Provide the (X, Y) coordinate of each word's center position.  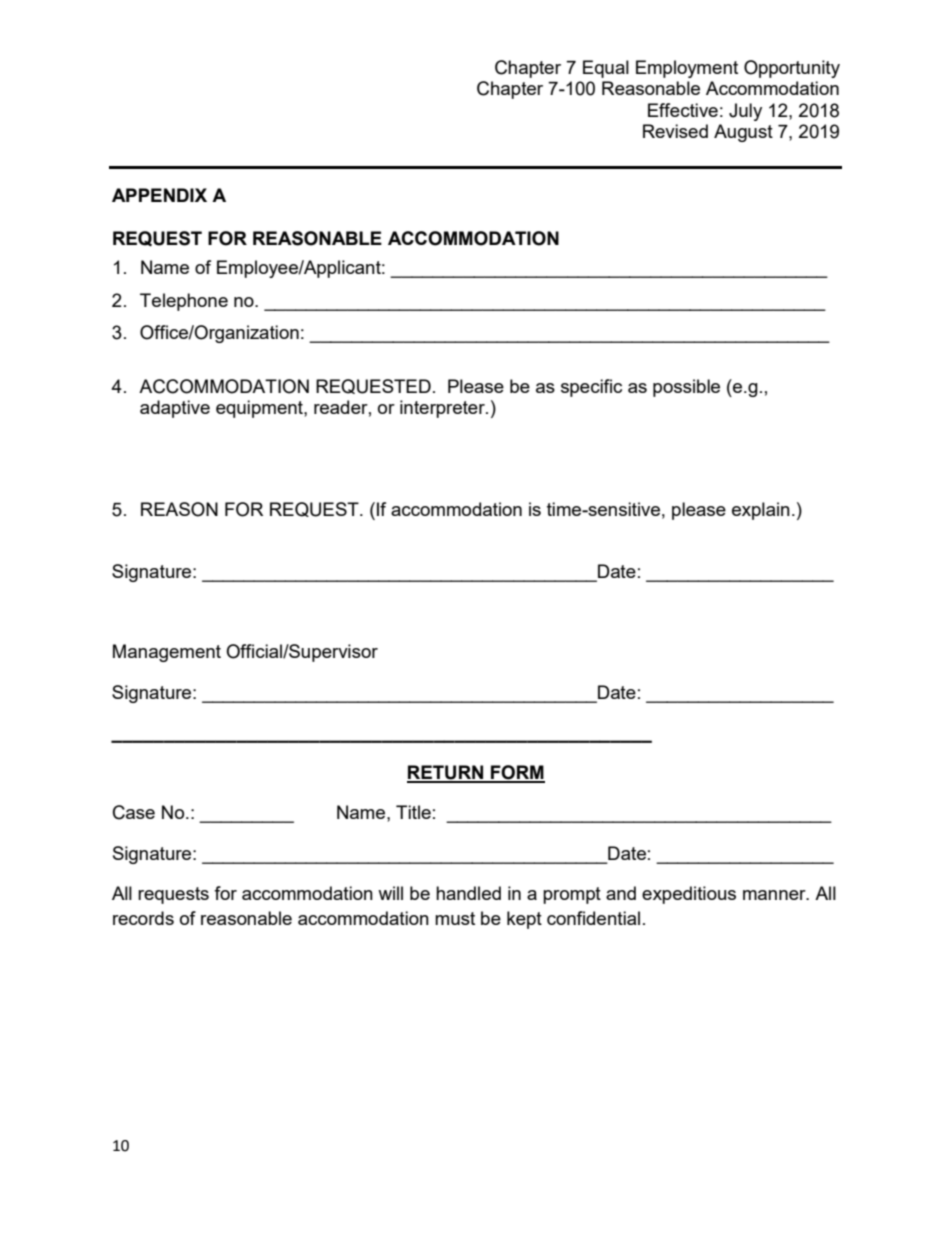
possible (686, 388)
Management (167, 653)
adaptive (175, 409)
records (143, 918)
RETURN (446, 773)
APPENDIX (159, 195)
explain (761, 511)
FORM (517, 773)
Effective (683, 110)
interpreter (443, 409)
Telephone (184, 302)
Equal (606, 69)
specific (591, 388)
